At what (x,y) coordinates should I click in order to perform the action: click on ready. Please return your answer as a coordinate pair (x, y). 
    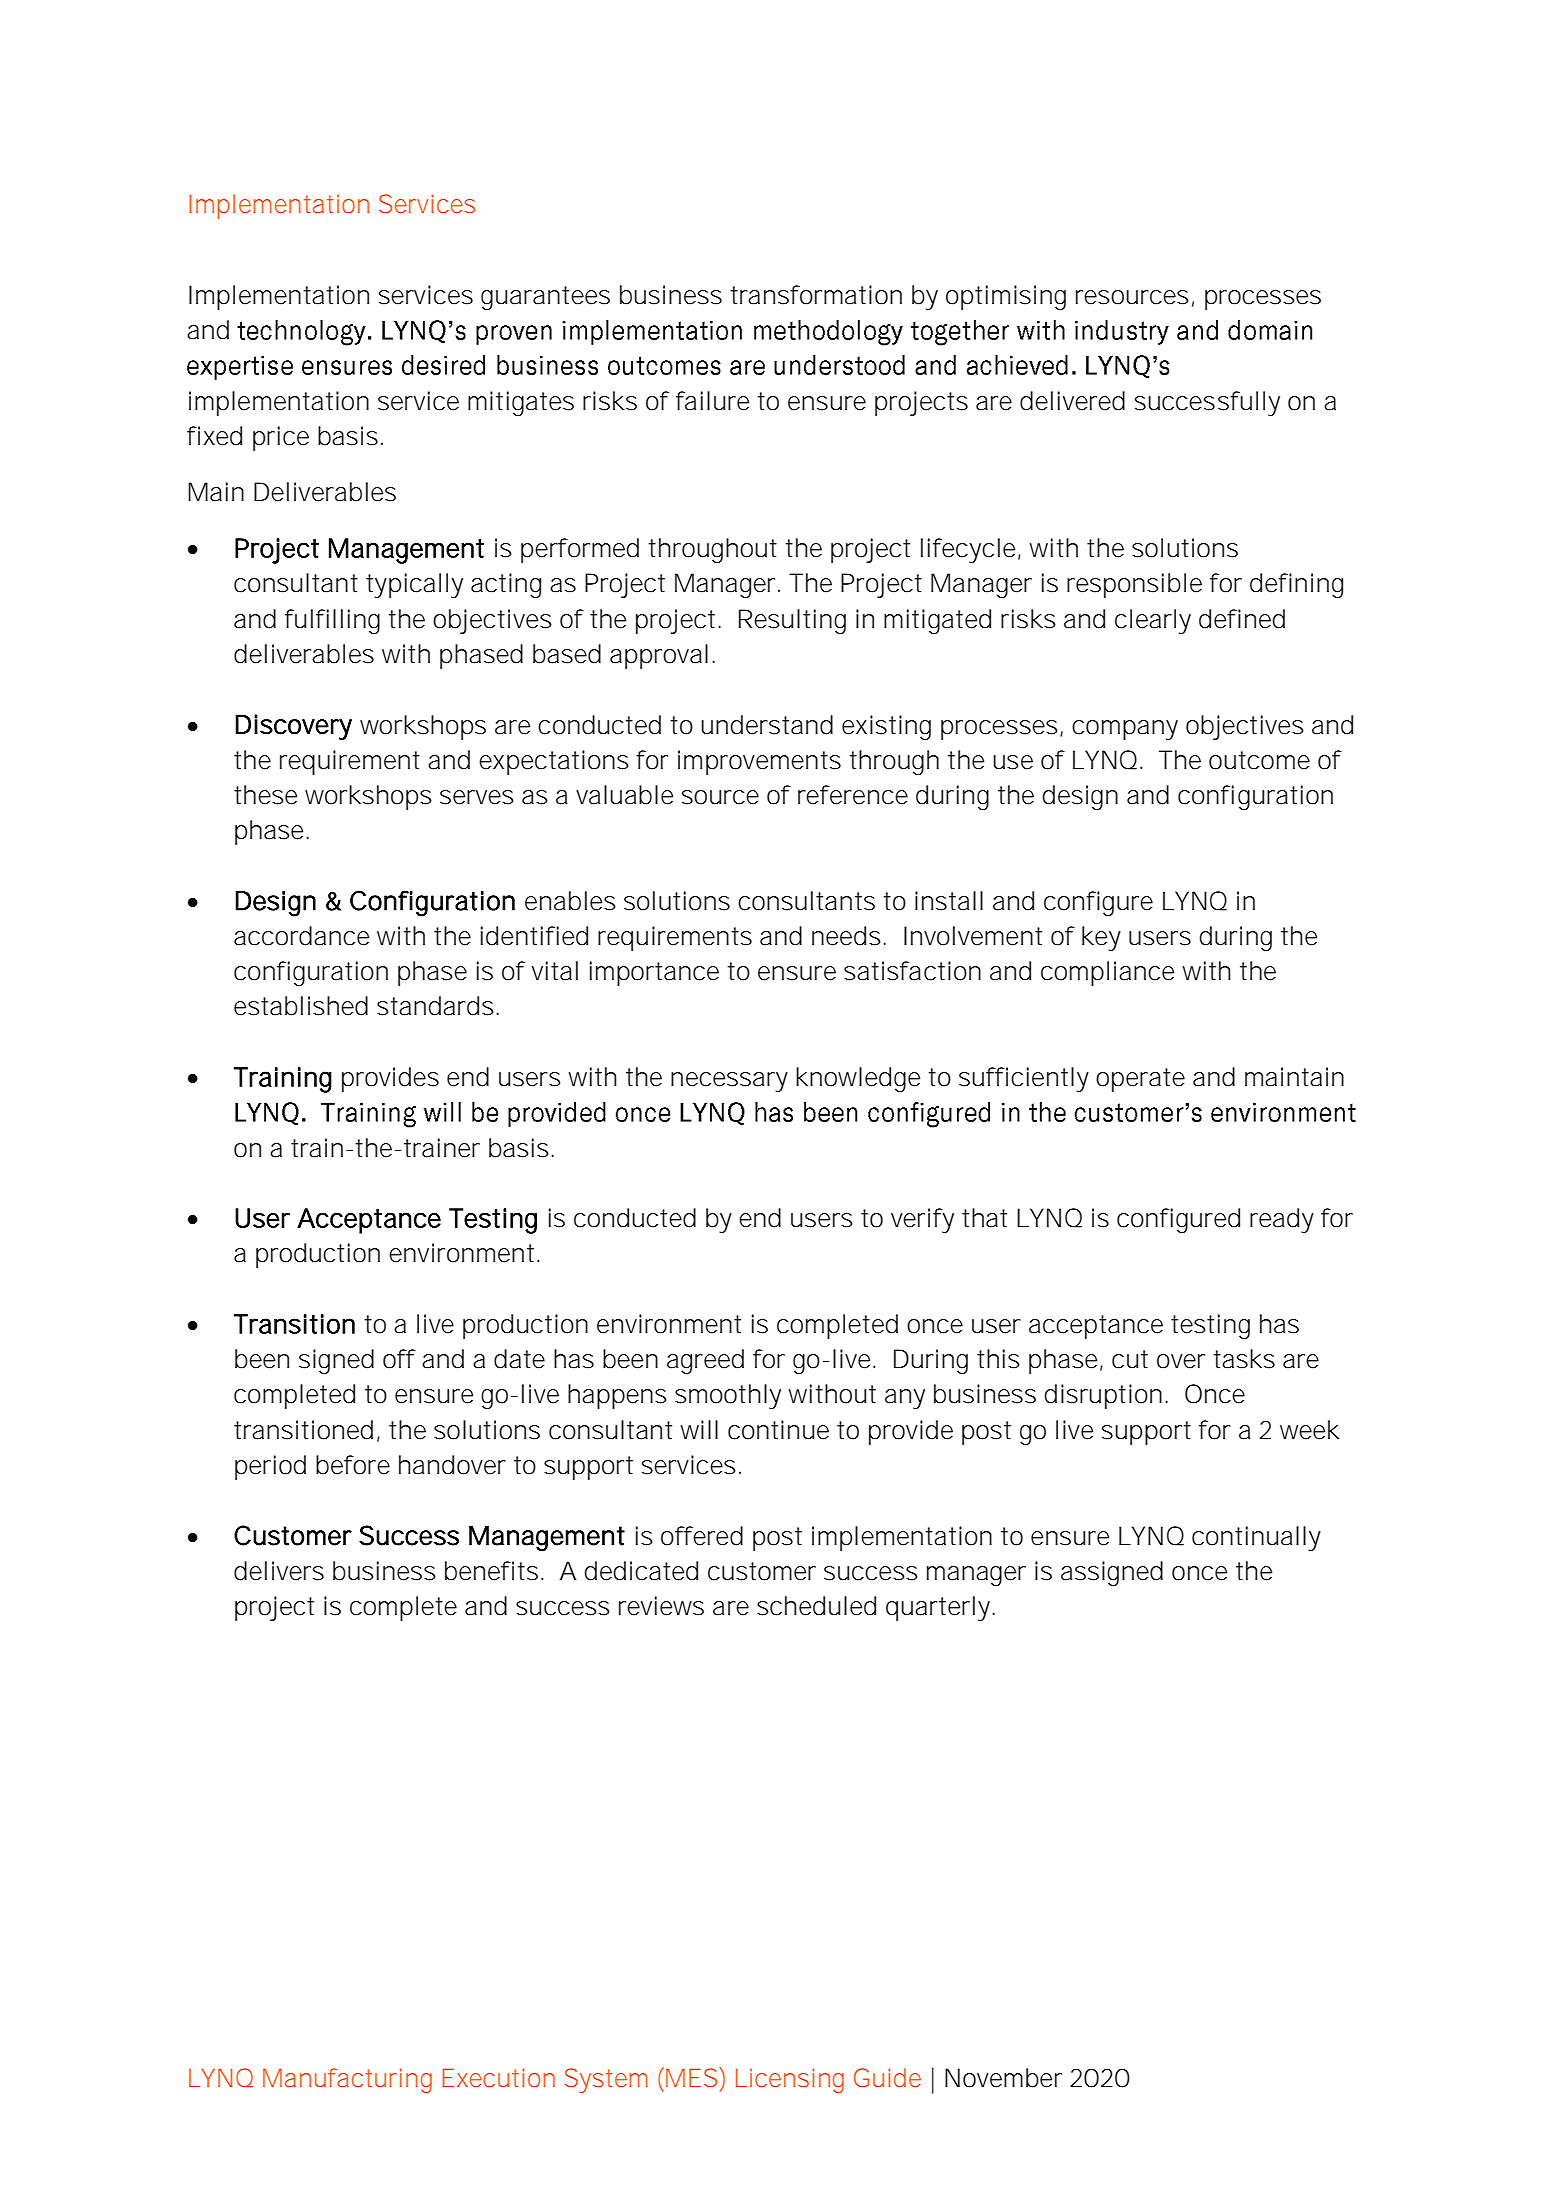
    Looking at the image, I should click on (1282, 1220).
